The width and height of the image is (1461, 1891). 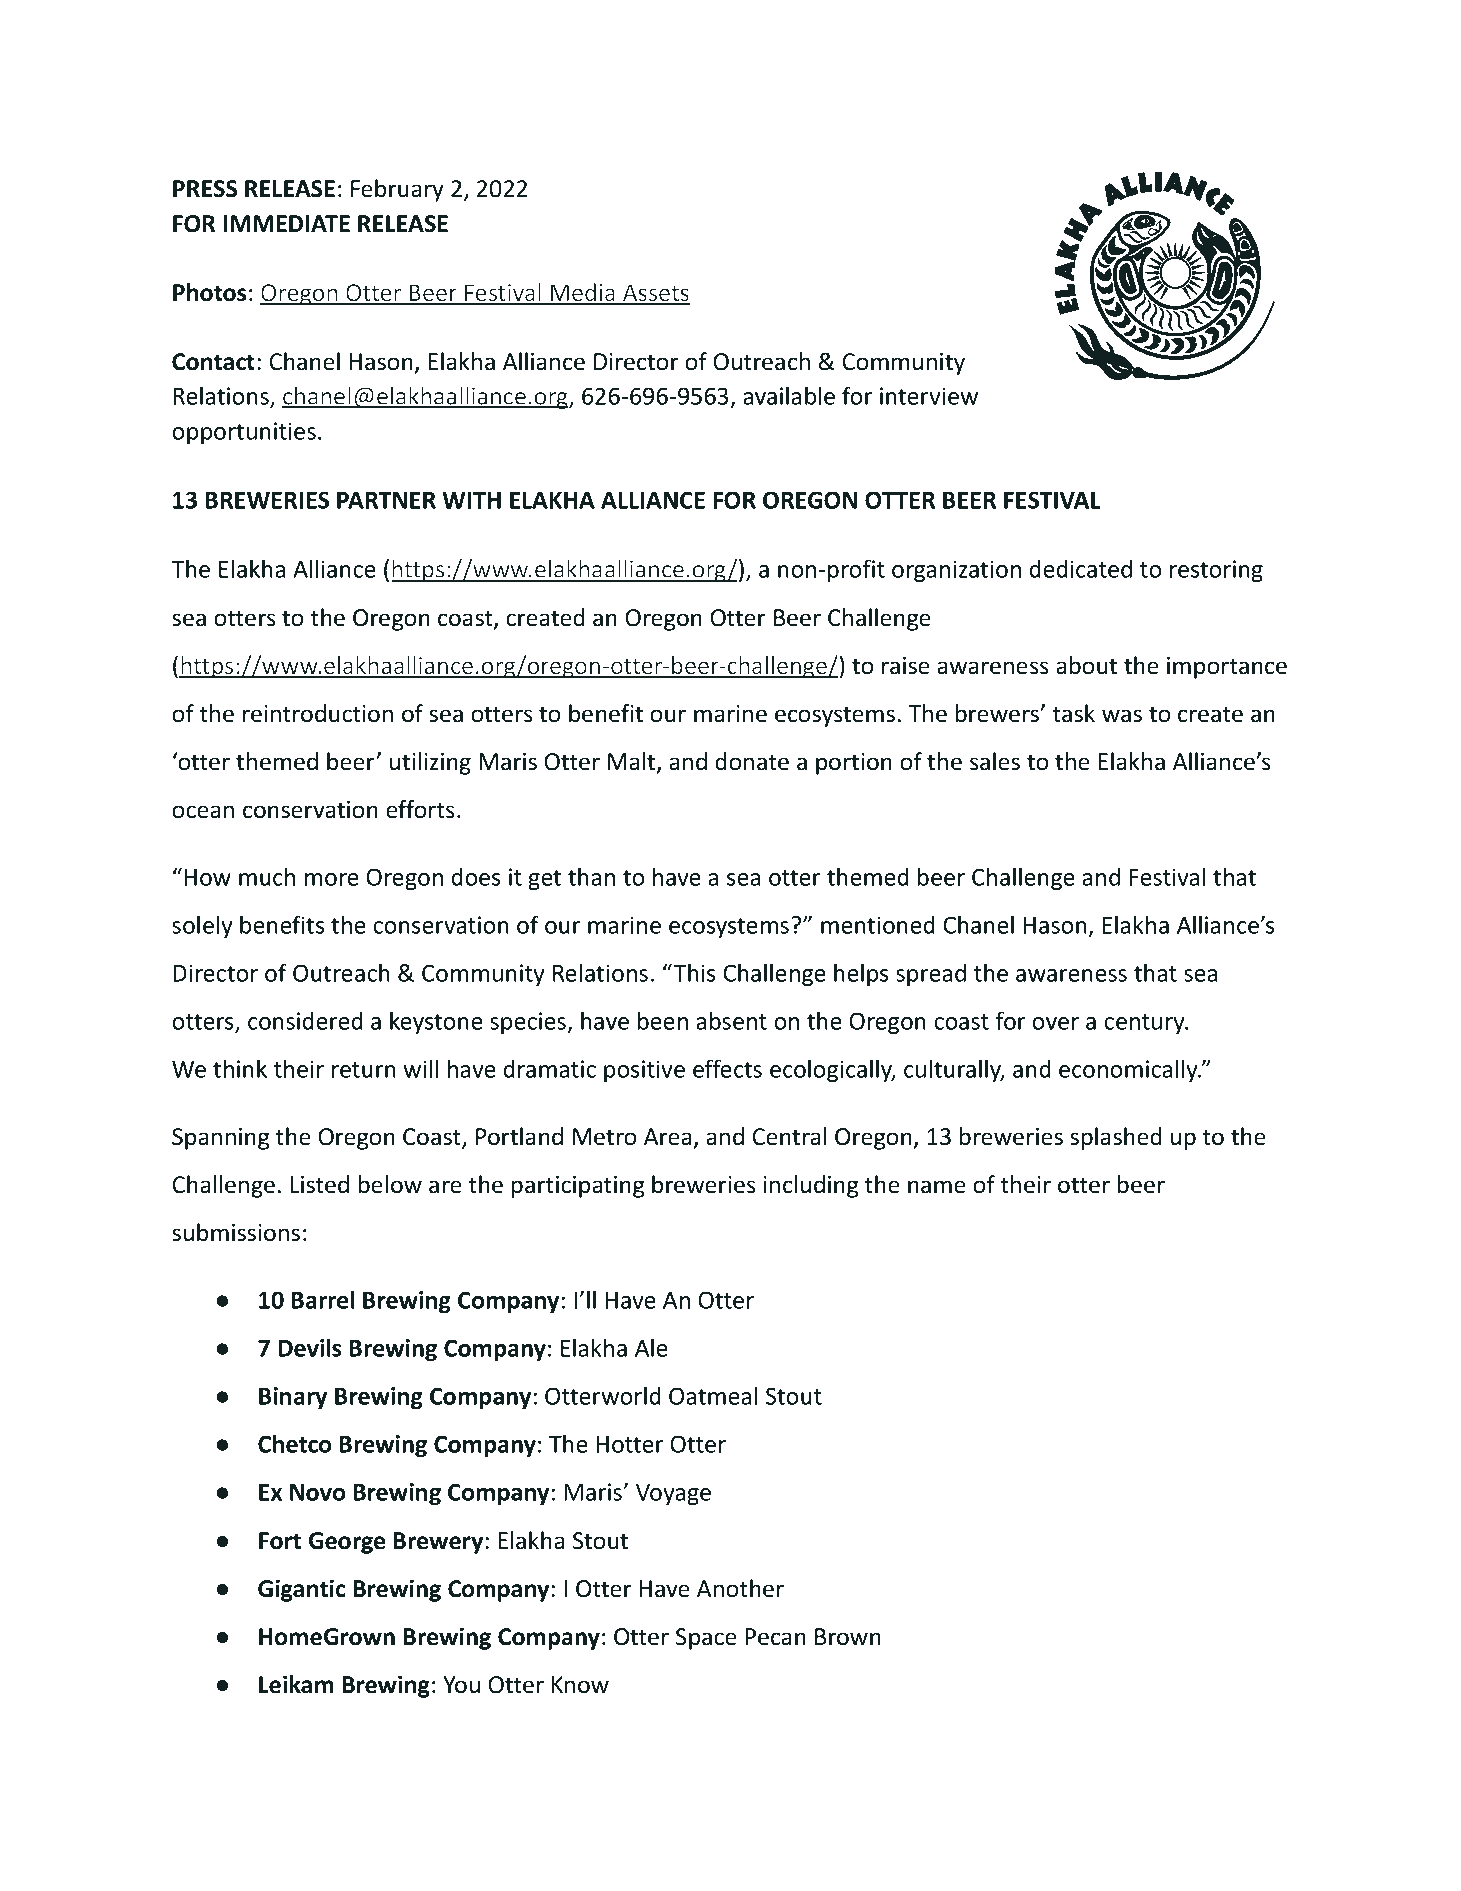 I want to click on PARTNER, so click(x=386, y=500).
